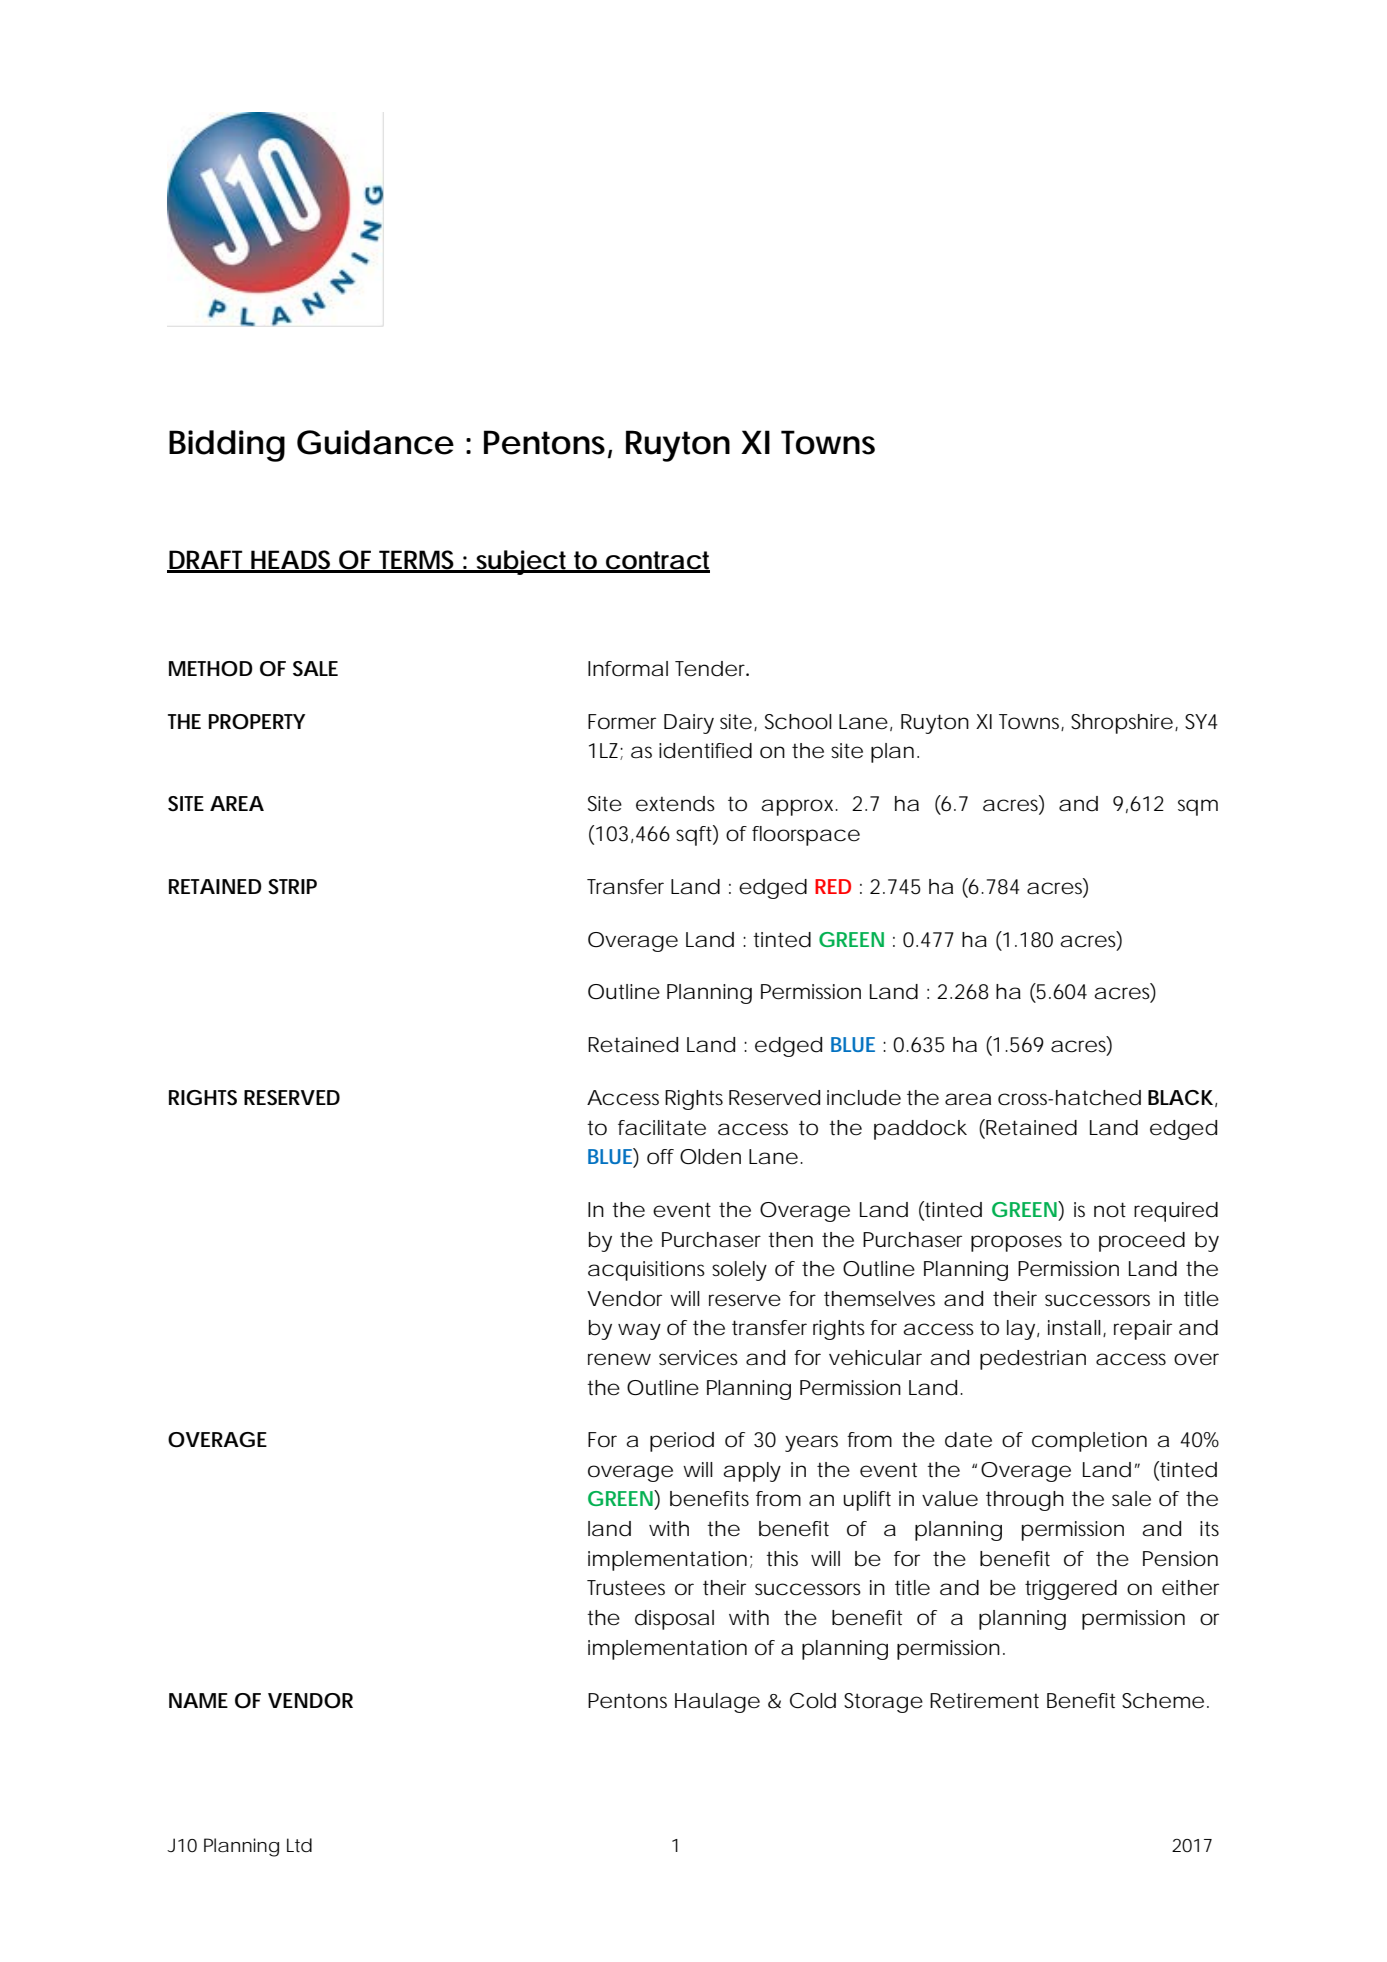 The height and width of the screenshot is (1962, 1387). Describe the element at coordinates (211, 669) in the screenshot. I see `METHOD` at that location.
